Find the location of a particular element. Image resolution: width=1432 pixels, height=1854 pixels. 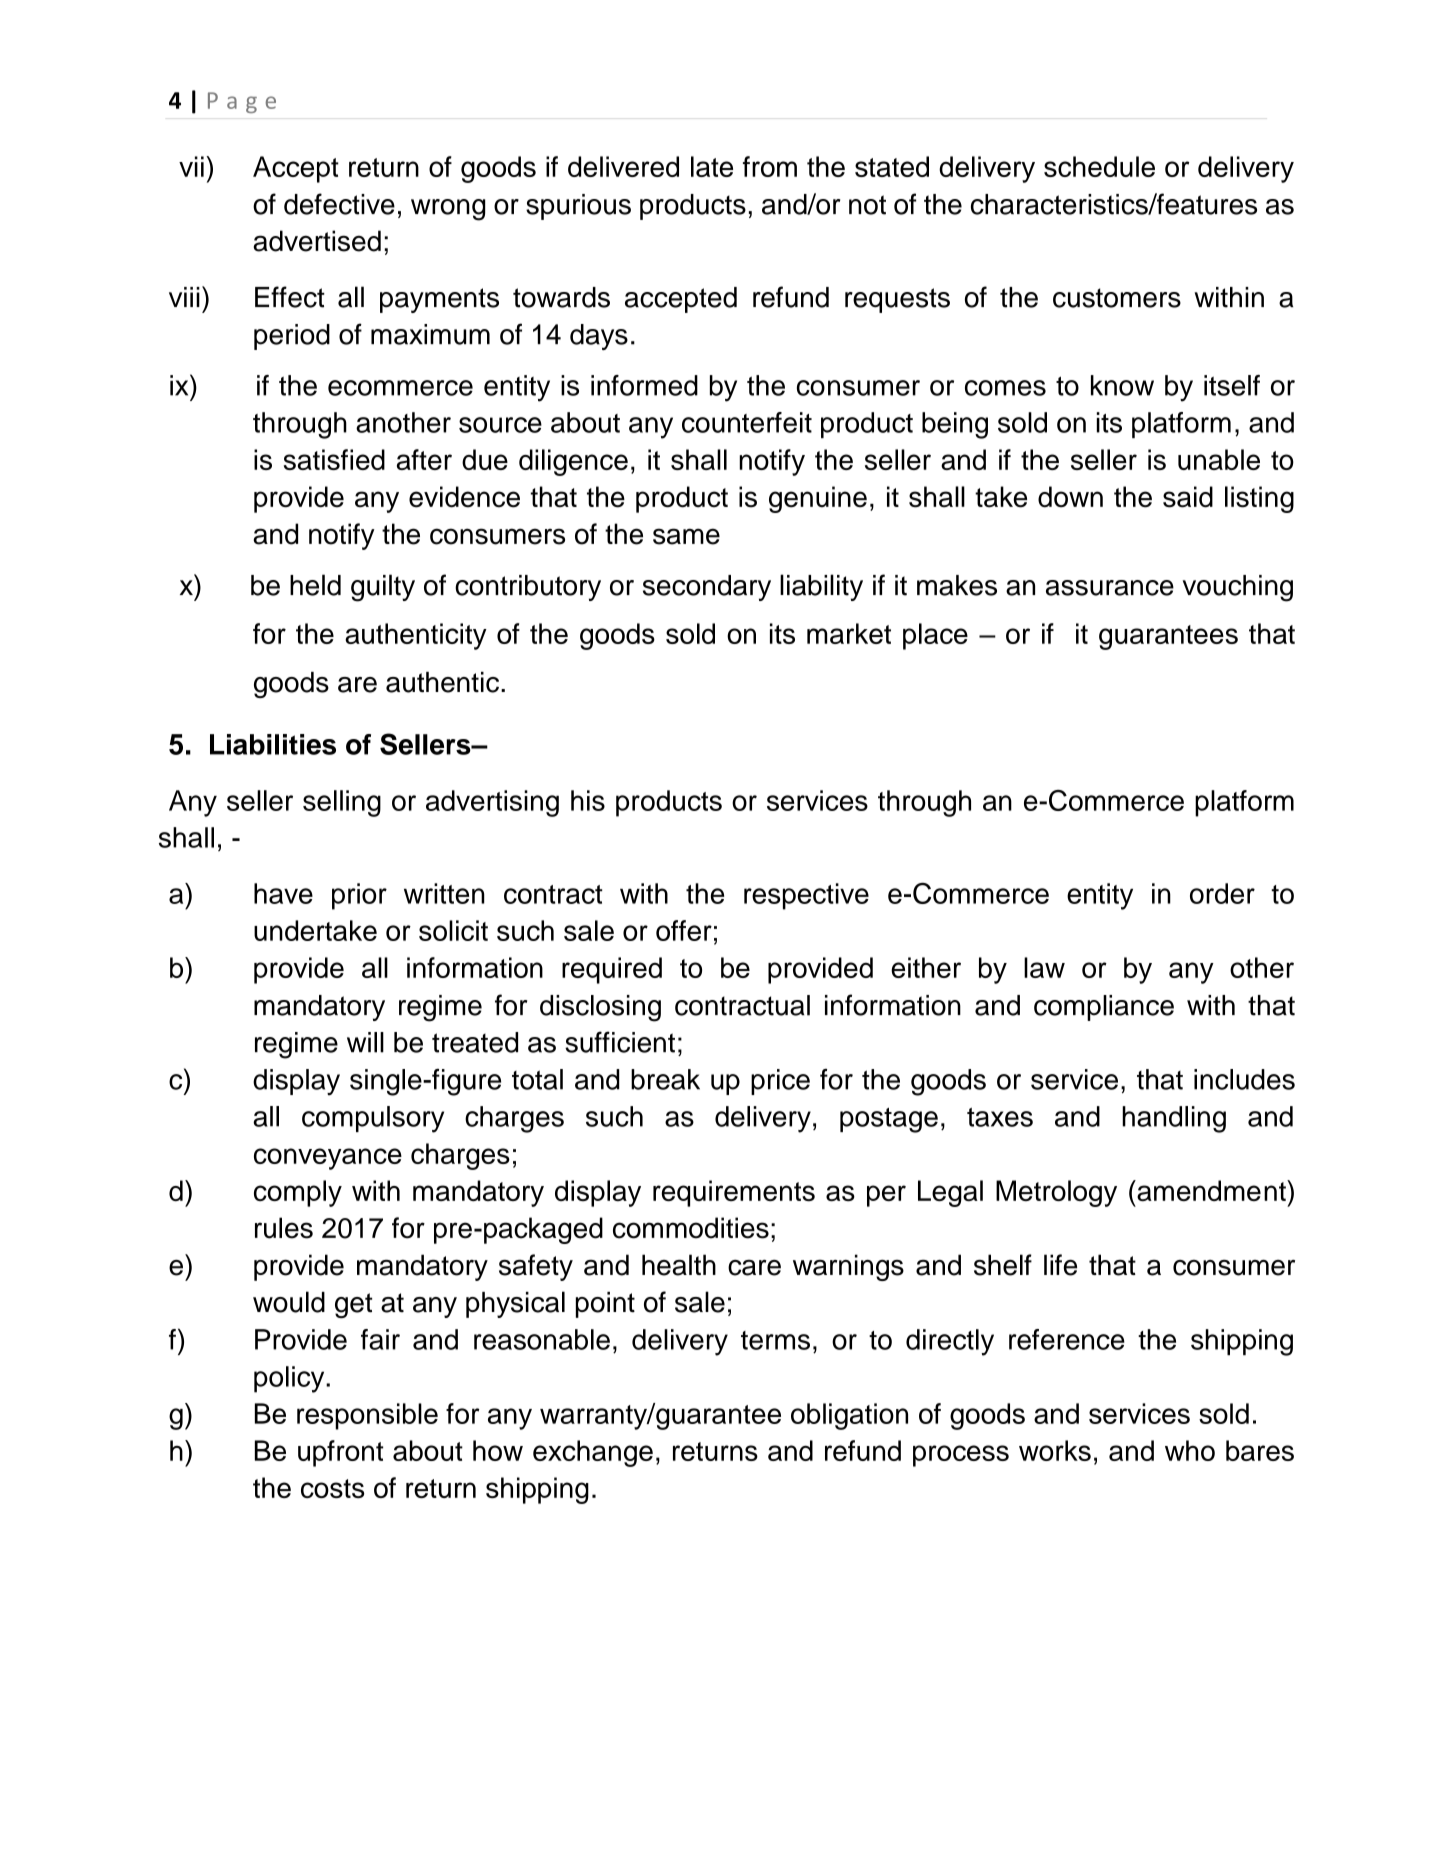

handling is located at coordinates (1174, 1119).
